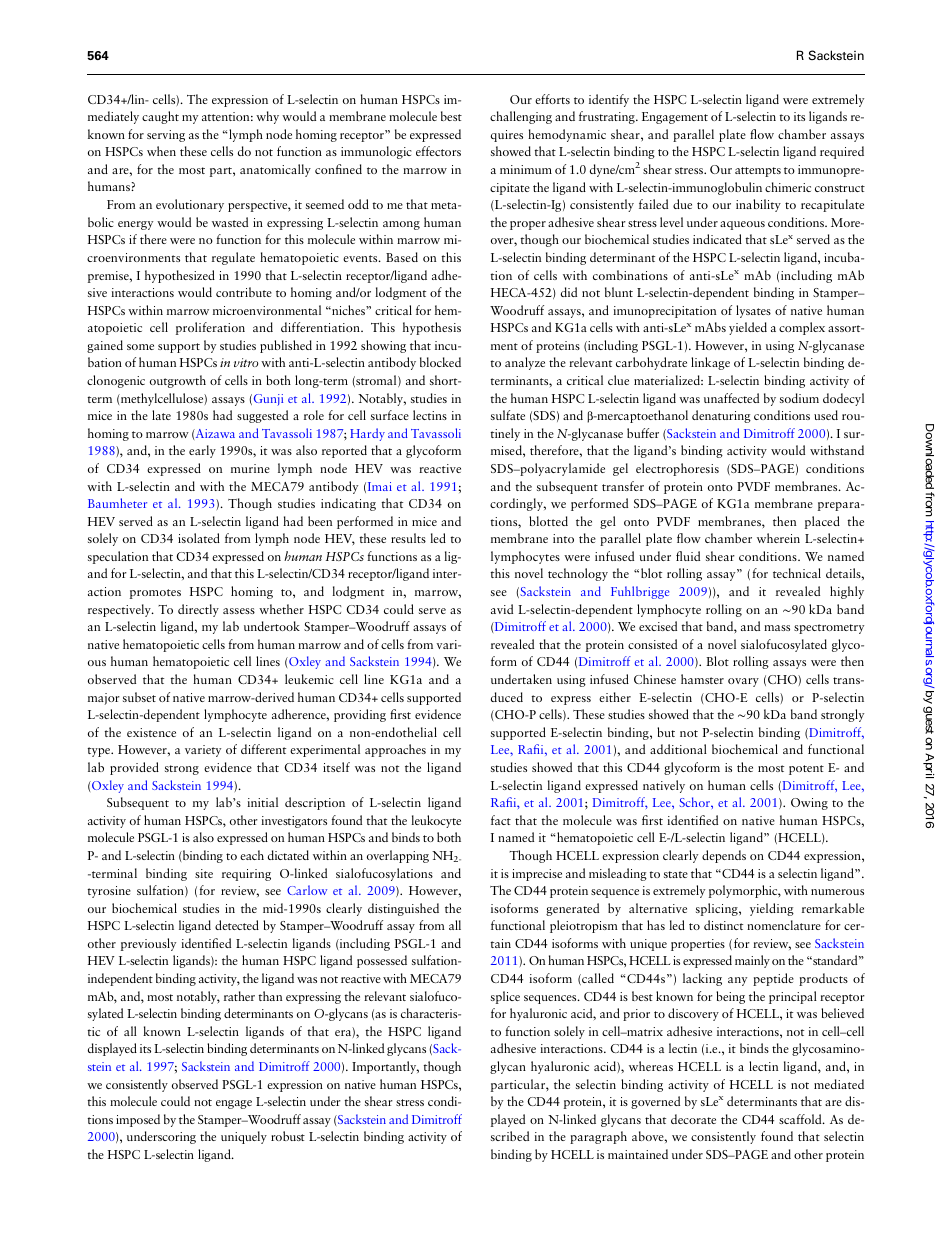  Describe the element at coordinates (598, 1137) in the page. I see `paragraph` at that location.
